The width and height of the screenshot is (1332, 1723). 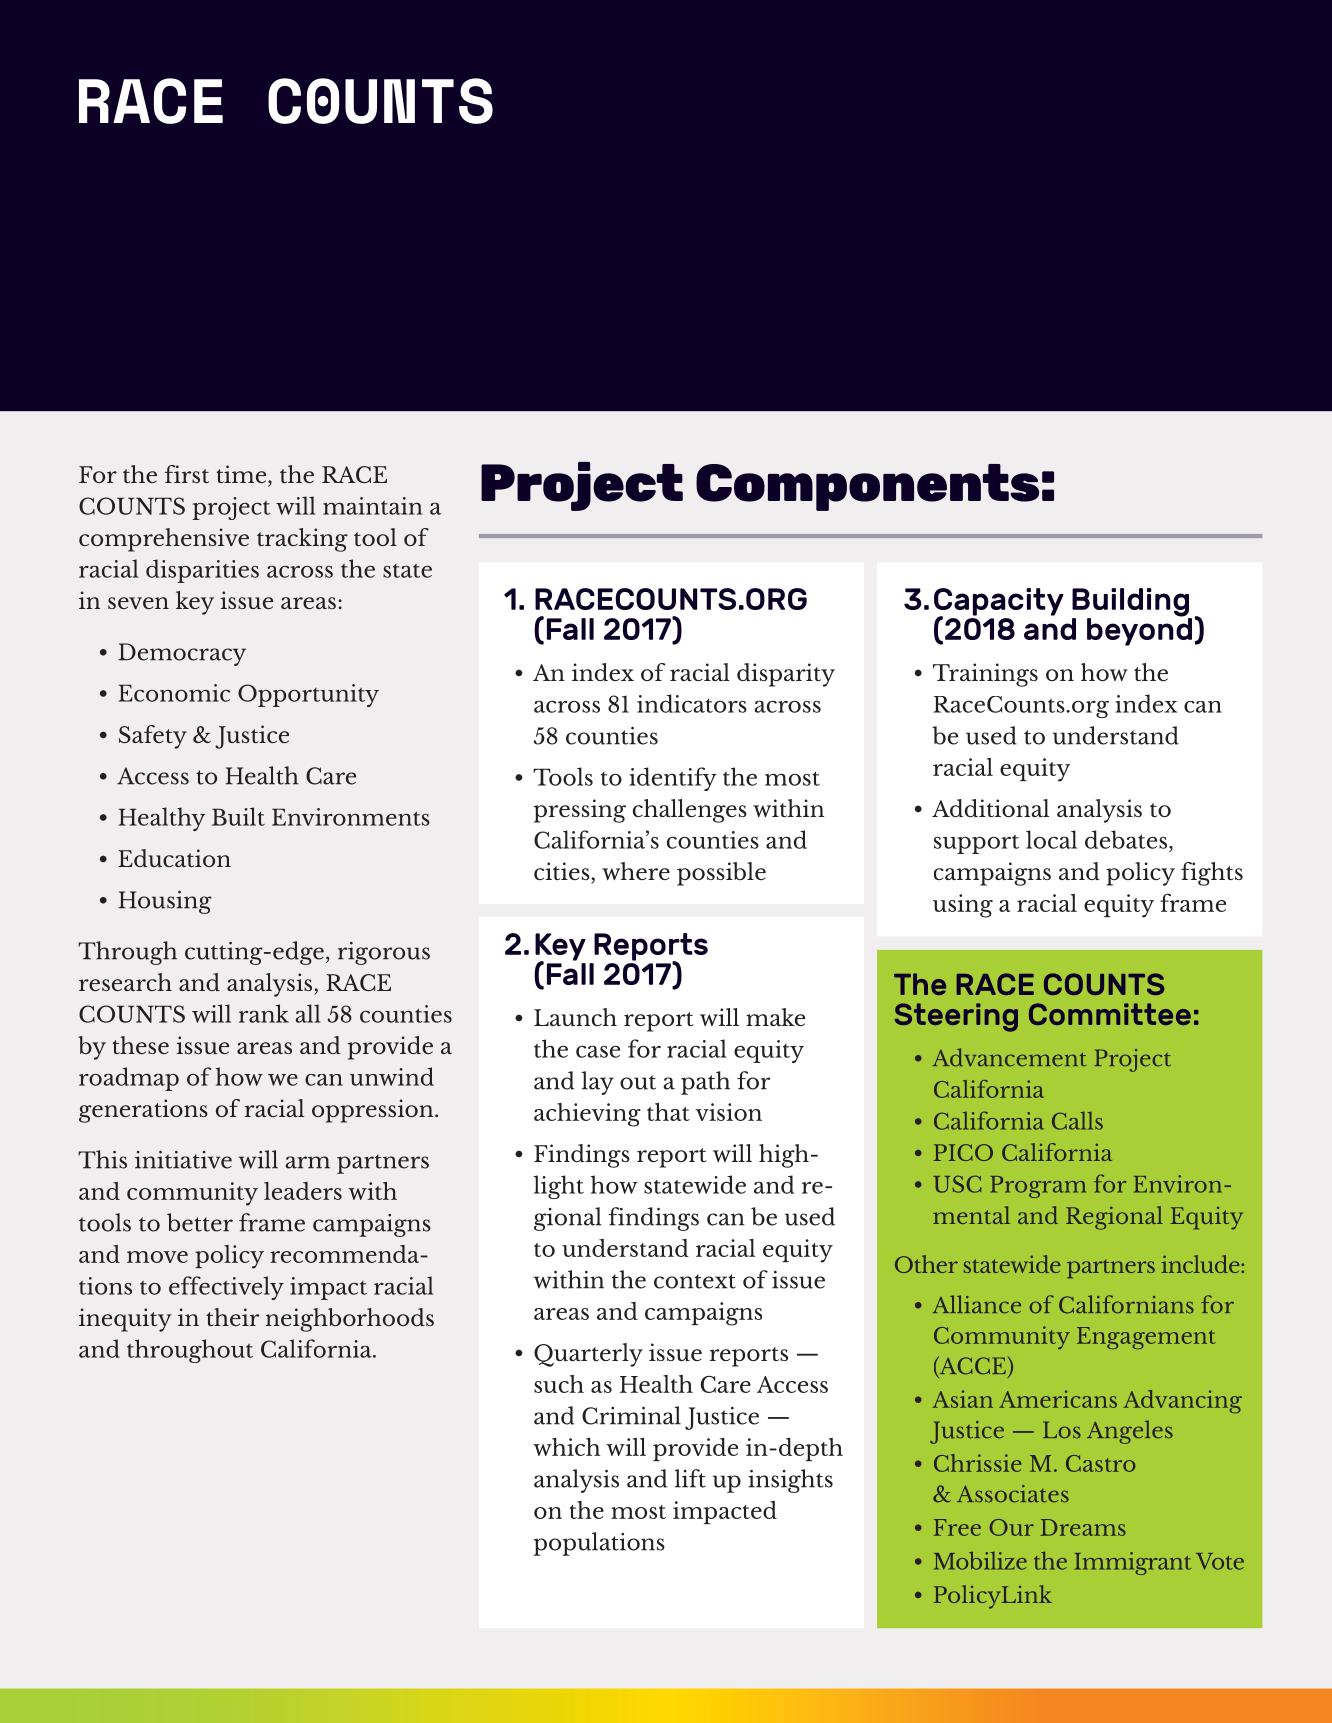 What do you see at coordinates (264, 1013) in the screenshot?
I see `rank` at bounding box center [264, 1013].
